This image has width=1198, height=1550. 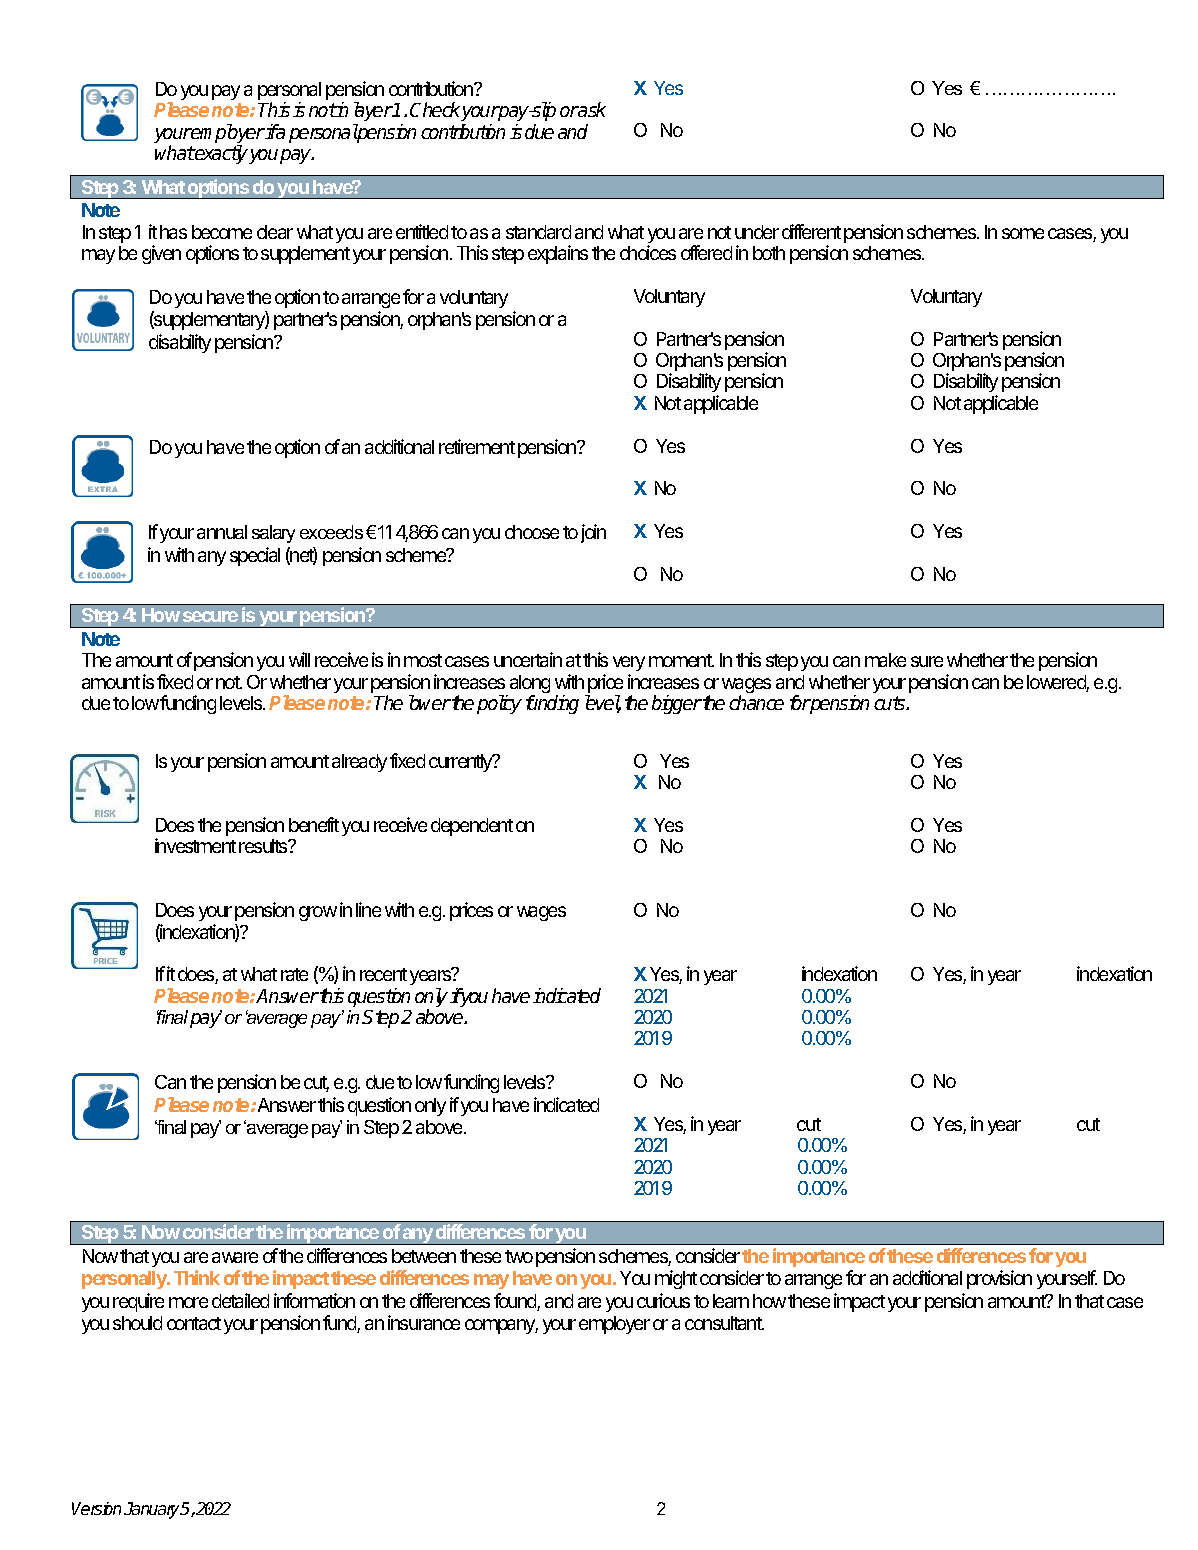 I want to click on standard, so click(x=538, y=232).
